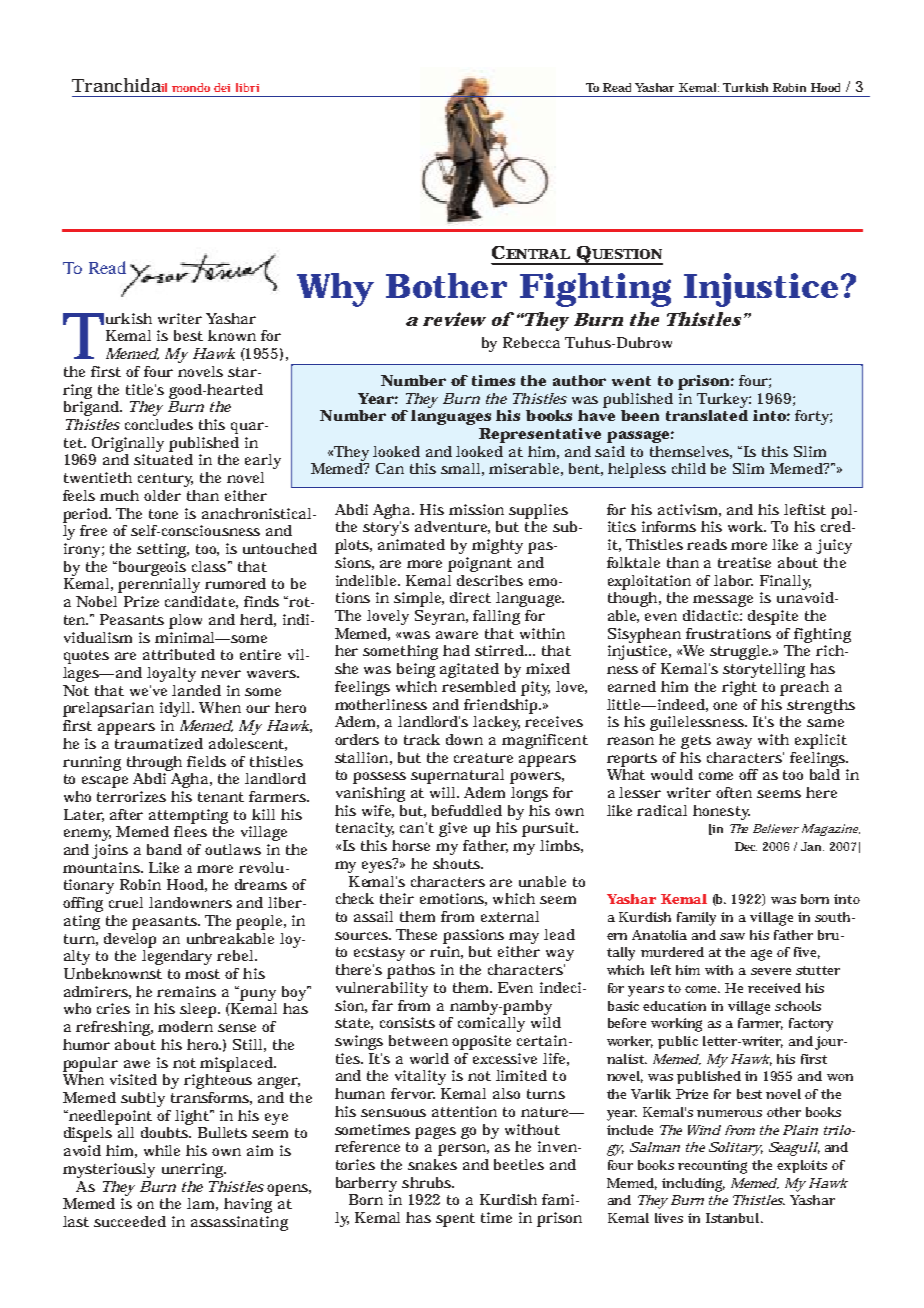 The width and height of the page is (924, 1308). I want to click on attributed, so click(179, 654).
